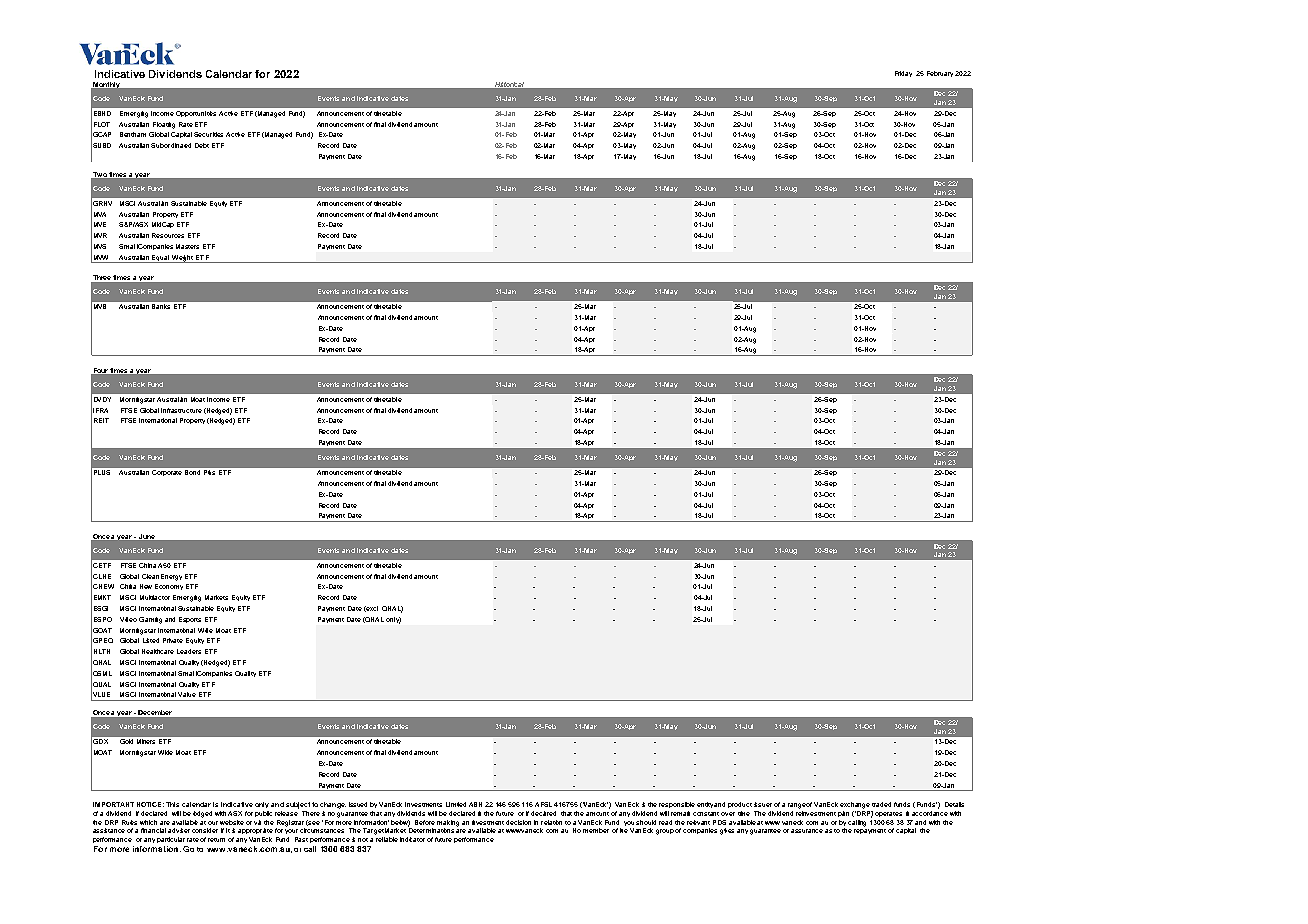 This image has height=924, width=1308. What do you see at coordinates (940, 74) in the image?
I see `February` at bounding box center [940, 74].
